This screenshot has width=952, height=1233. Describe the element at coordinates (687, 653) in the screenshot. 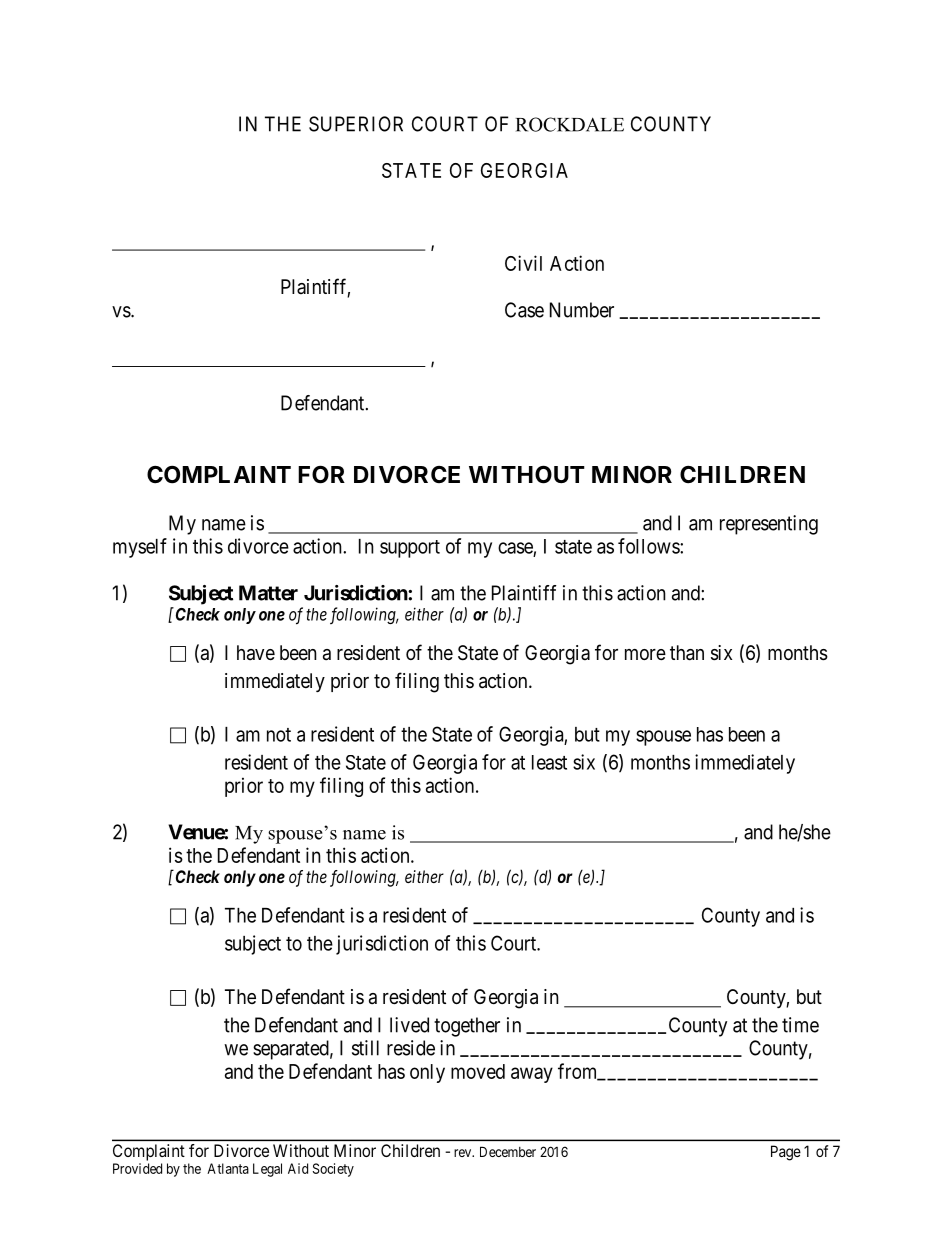

I see `than` at that location.
